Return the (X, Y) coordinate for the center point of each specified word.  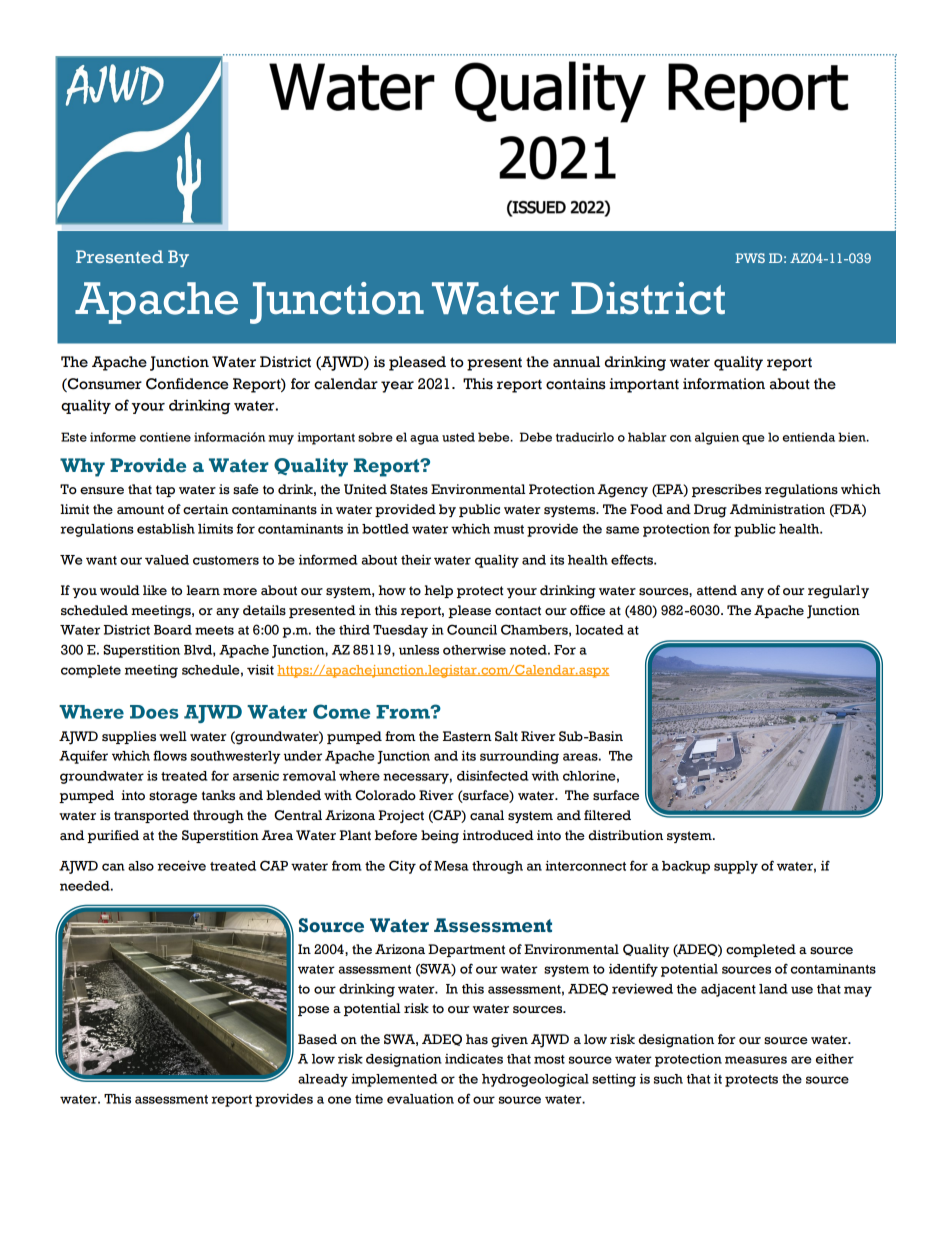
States (409, 489)
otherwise (474, 650)
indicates (474, 1059)
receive (181, 866)
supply (736, 867)
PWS (750, 258)
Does (154, 712)
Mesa (451, 866)
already (323, 1080)
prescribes (727, 490)
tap (165, 491)
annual (576, 362)
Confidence (187, 384)
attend (717, 590)
